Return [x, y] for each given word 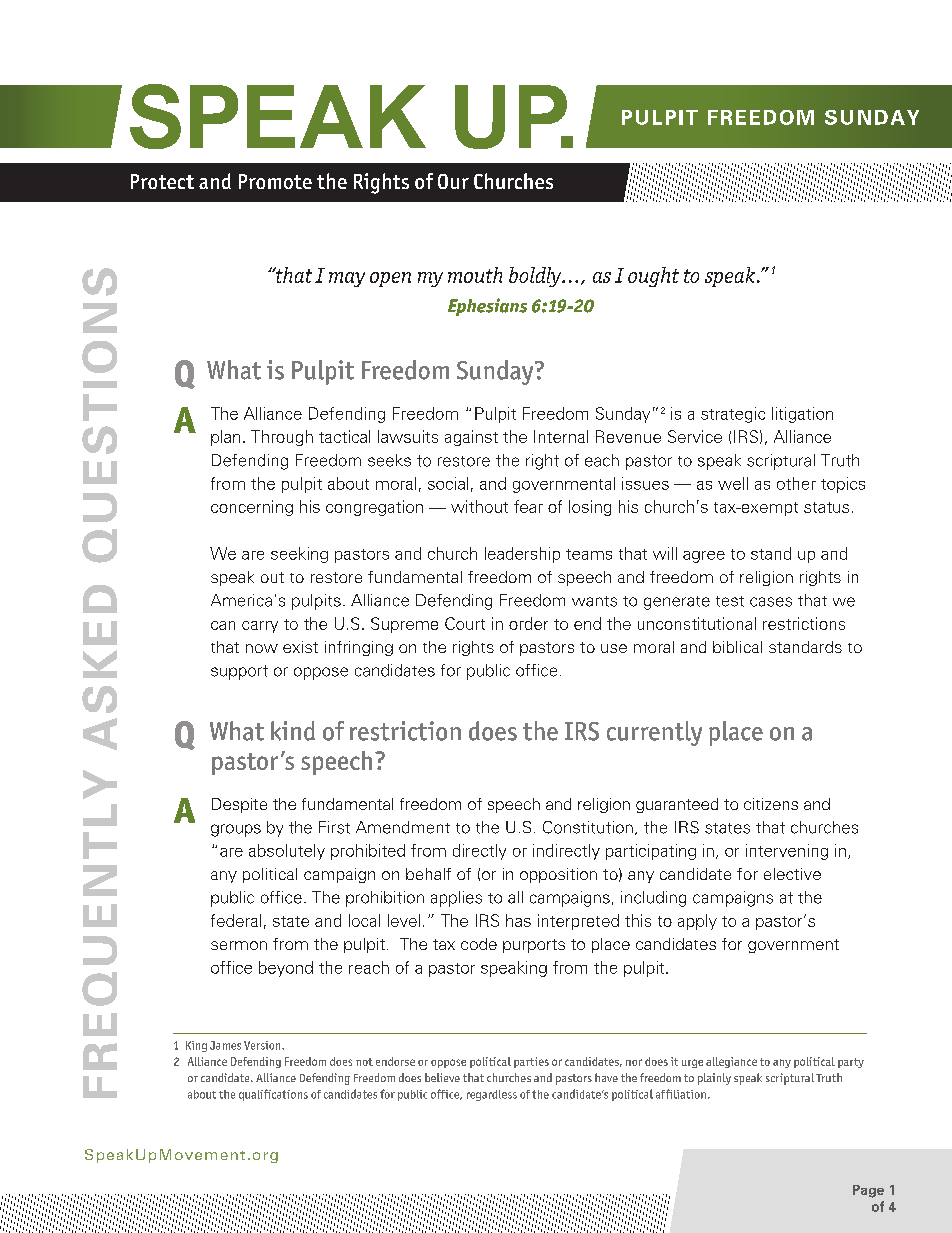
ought [653, 277]
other [796, 483]
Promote [275, 181]
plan [225, 438]
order [528, 623]
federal [236, 920]
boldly [536, 277]
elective [792, 874]
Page [868, 1191]
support [239, 672]
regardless [492, 1095]
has [518, 920]
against [471, 438]
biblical [737, 647]
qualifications [273, 1095]
